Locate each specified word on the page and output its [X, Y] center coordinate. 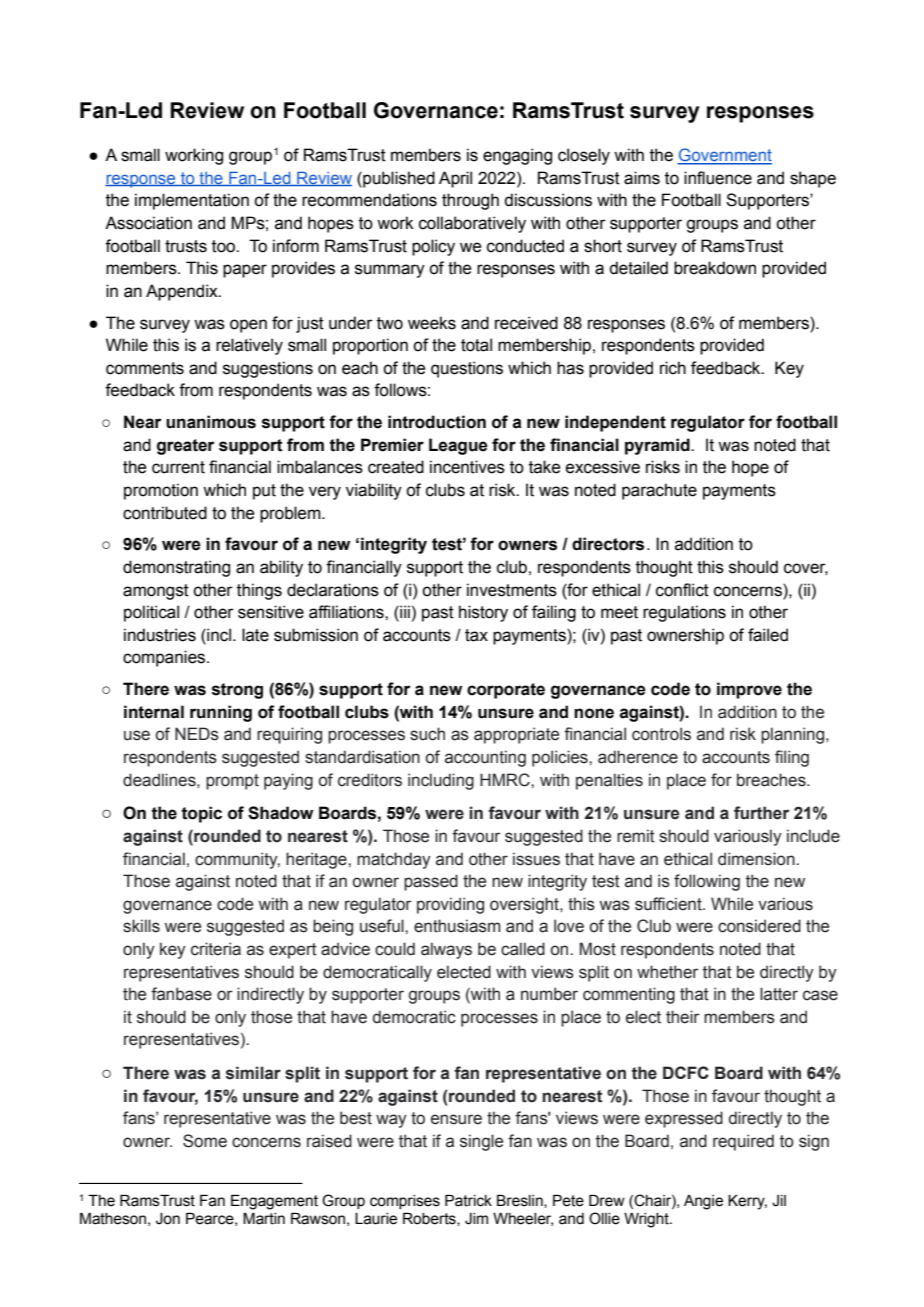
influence [718, 178]
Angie [703, 1202]
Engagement [274, 1202]
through [470, 201]
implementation [192, 201]
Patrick [468, 1201]
